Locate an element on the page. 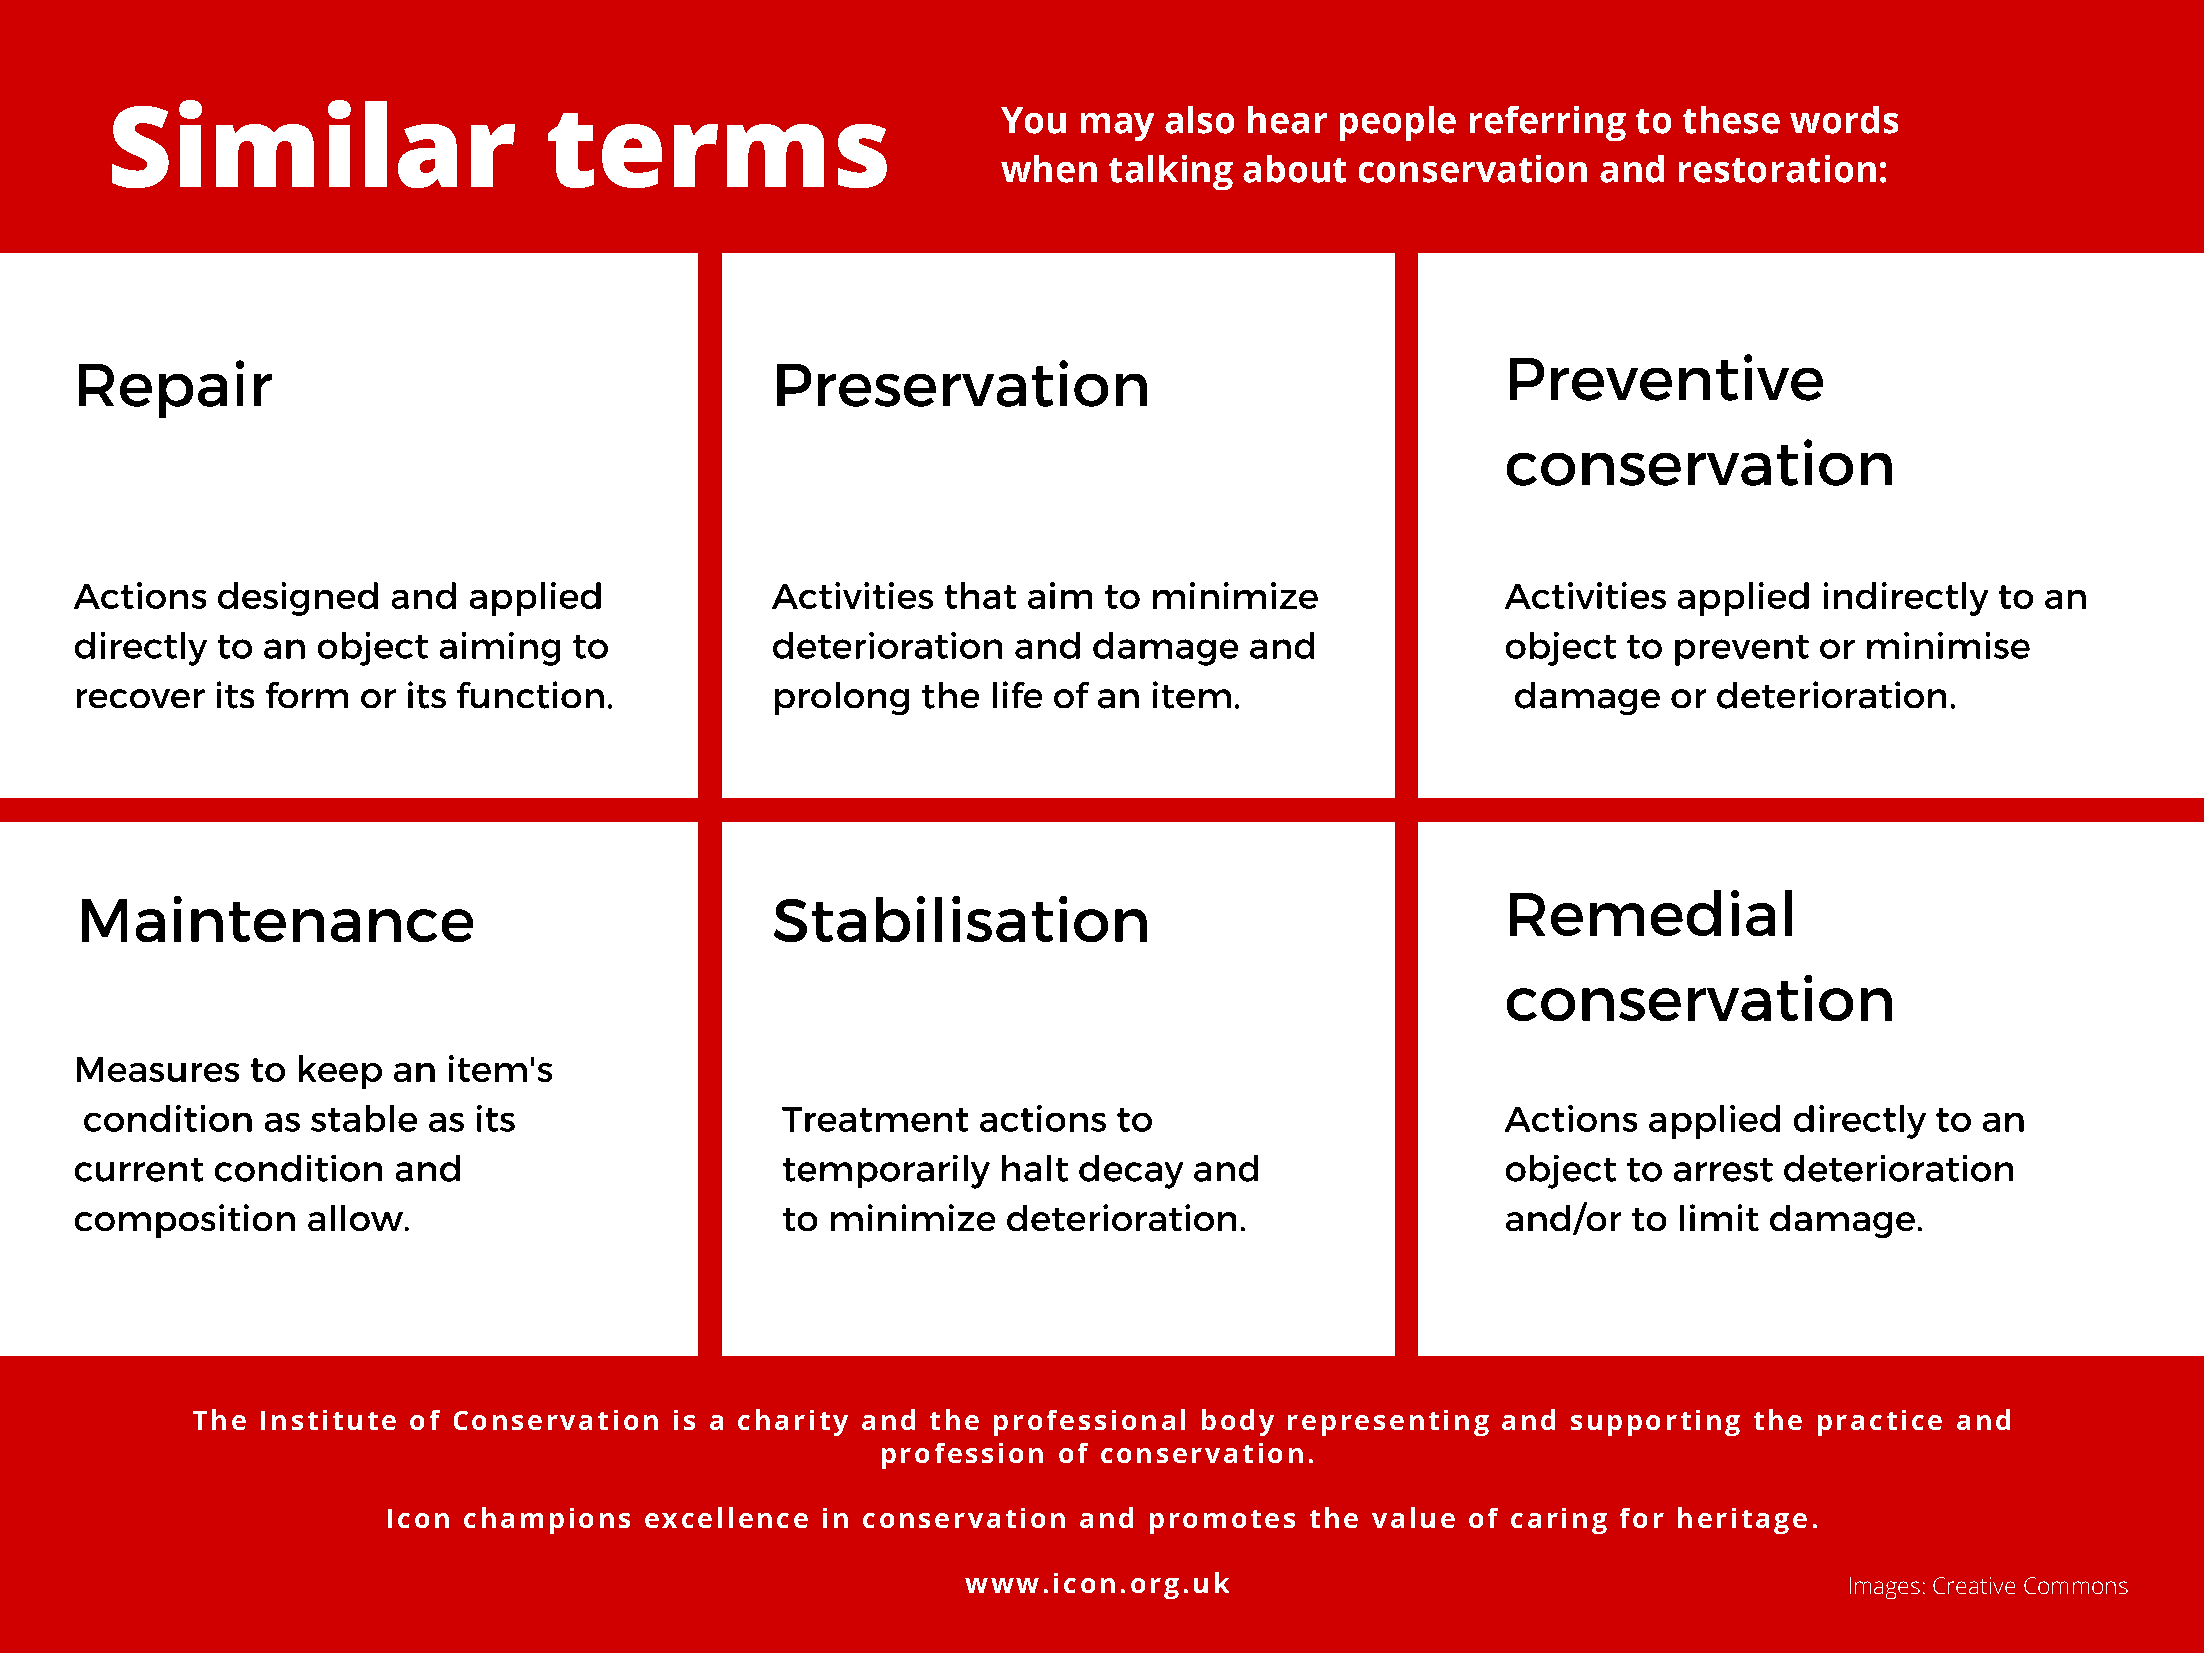 Image resolution: width=2204 pixels, height=1653 pixels. restoration is located at coordinates (1777, 169).
